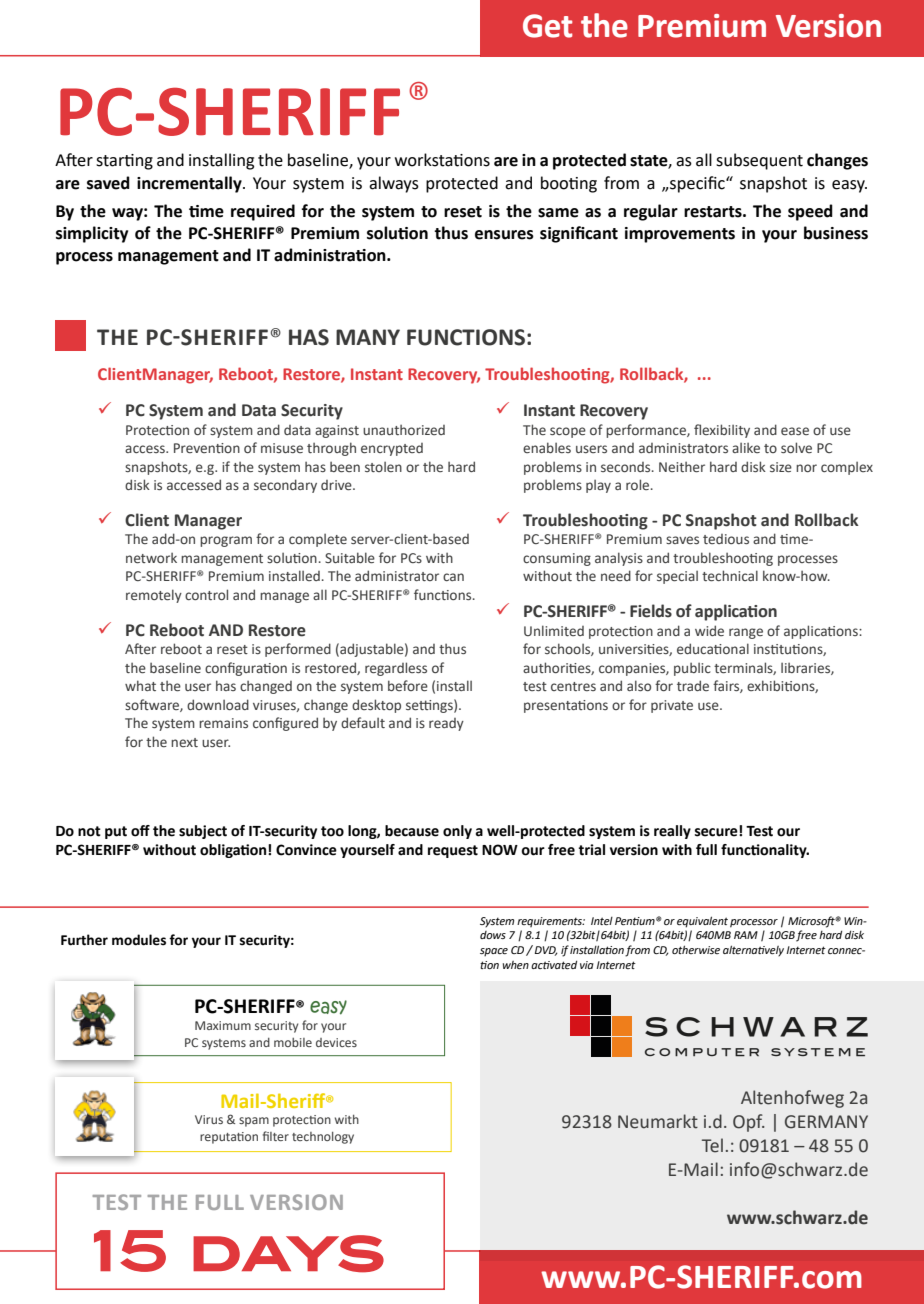 The width and height of the page is (924, 1304). I want to click on days, so click(288, 1254).
